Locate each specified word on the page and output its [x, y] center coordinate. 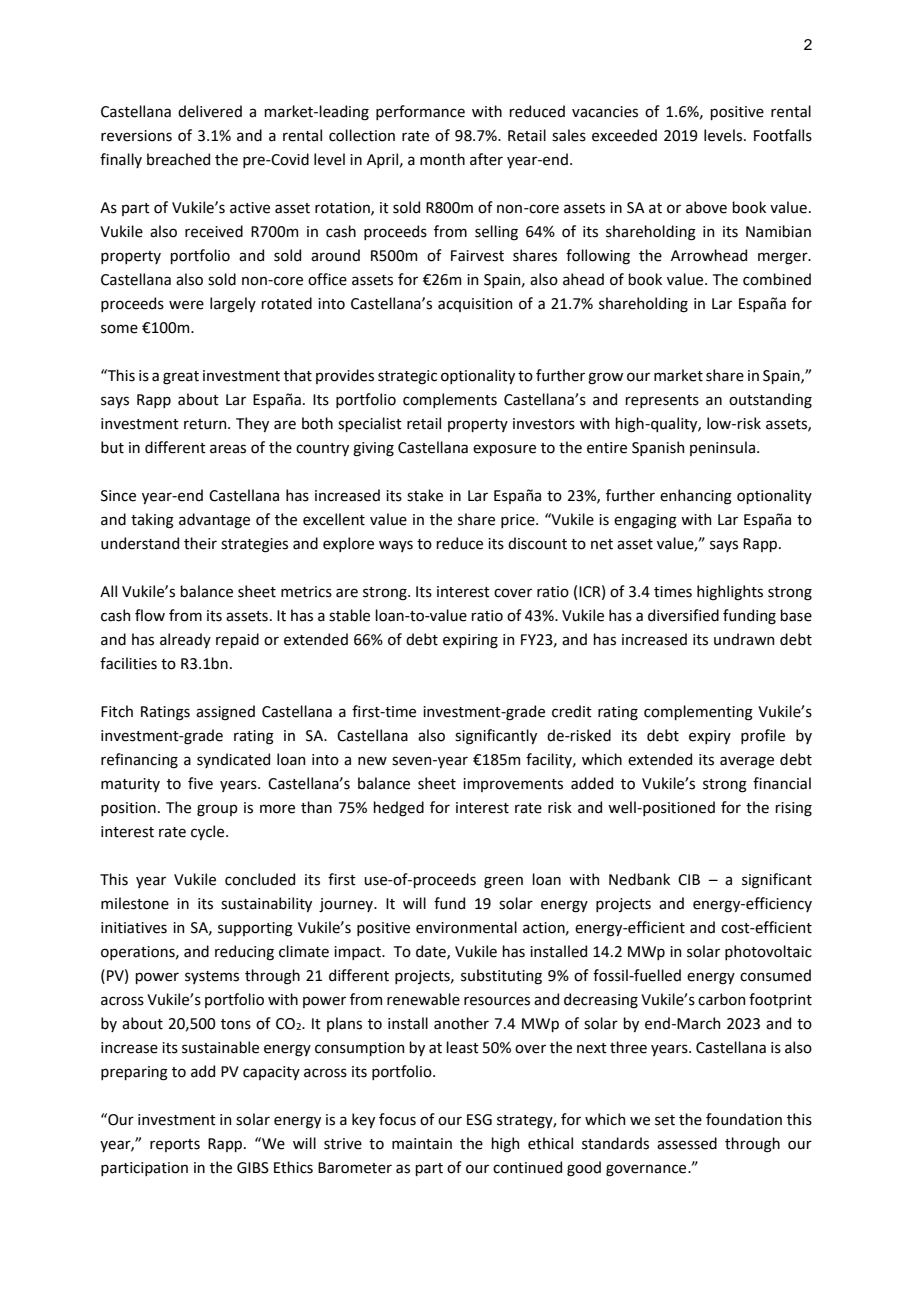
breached [178, 159]
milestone [135, 903]
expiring [470, 641]
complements [450, 400]
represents [662, 401]
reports [175, 1145]
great [181, 378]
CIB [689, 880]
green [503, 882]
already [185, 640]
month [442, 159]
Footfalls [783, 135]
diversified [683, 615]
